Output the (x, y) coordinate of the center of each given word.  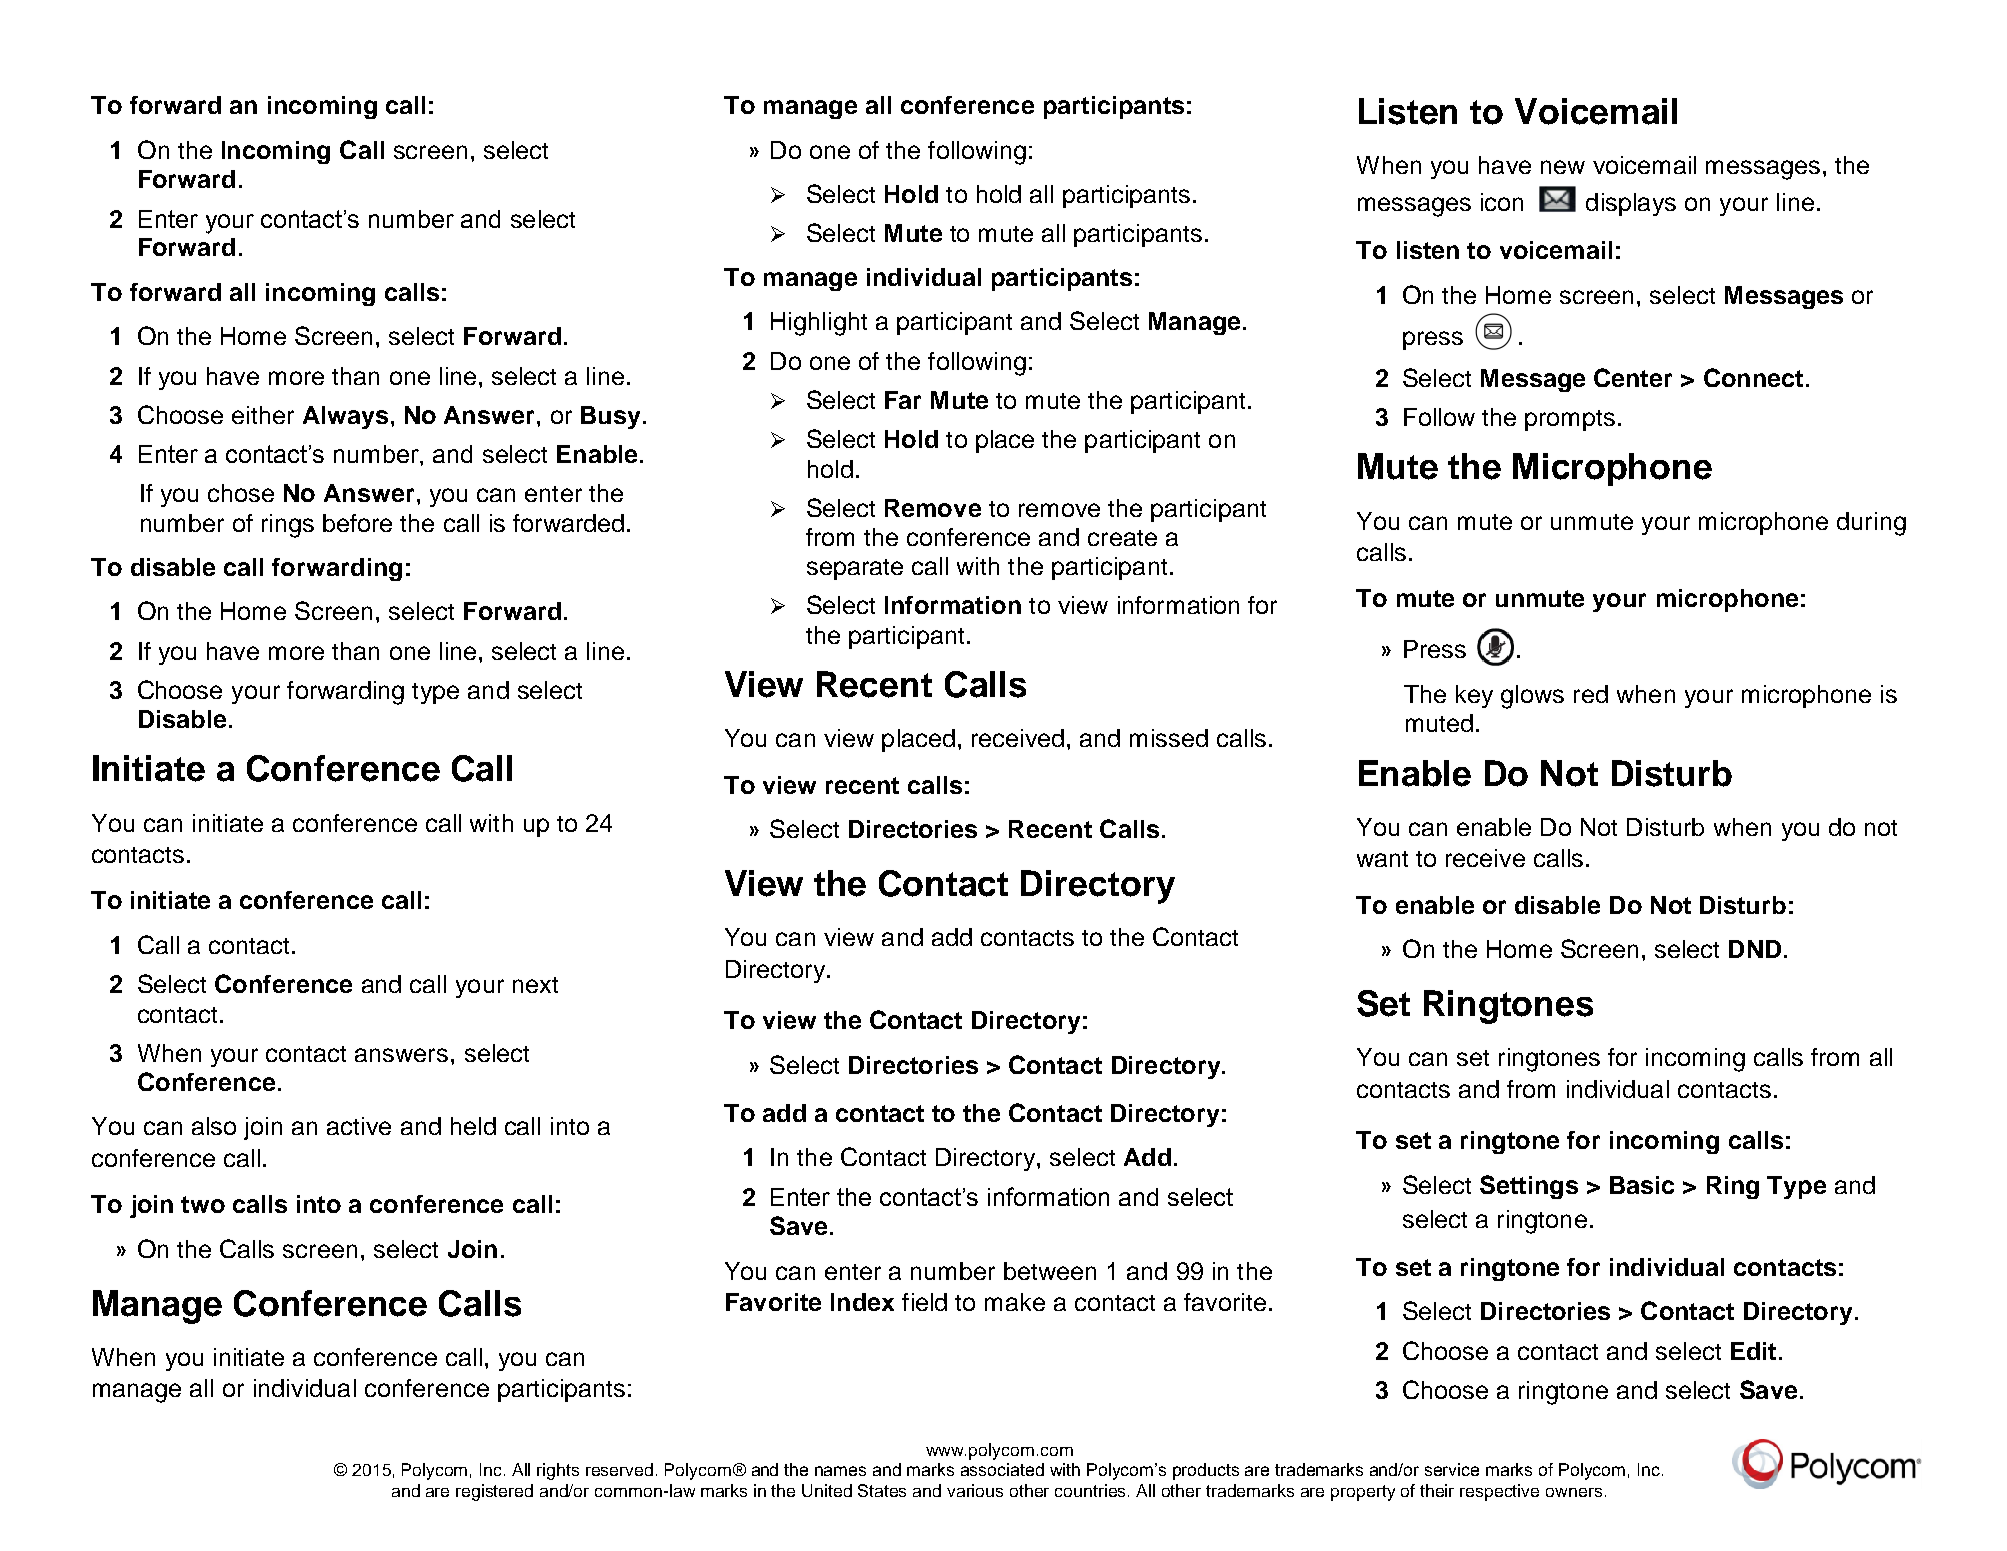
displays (1631, 204)
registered (494, 1492)
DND (1755, 949)
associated (1002, 1469)
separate (855, 569)
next (535, 985)
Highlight (819, 324)
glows (1532, 697)
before (357, 523)
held (473, 1126)
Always (345, 417)
